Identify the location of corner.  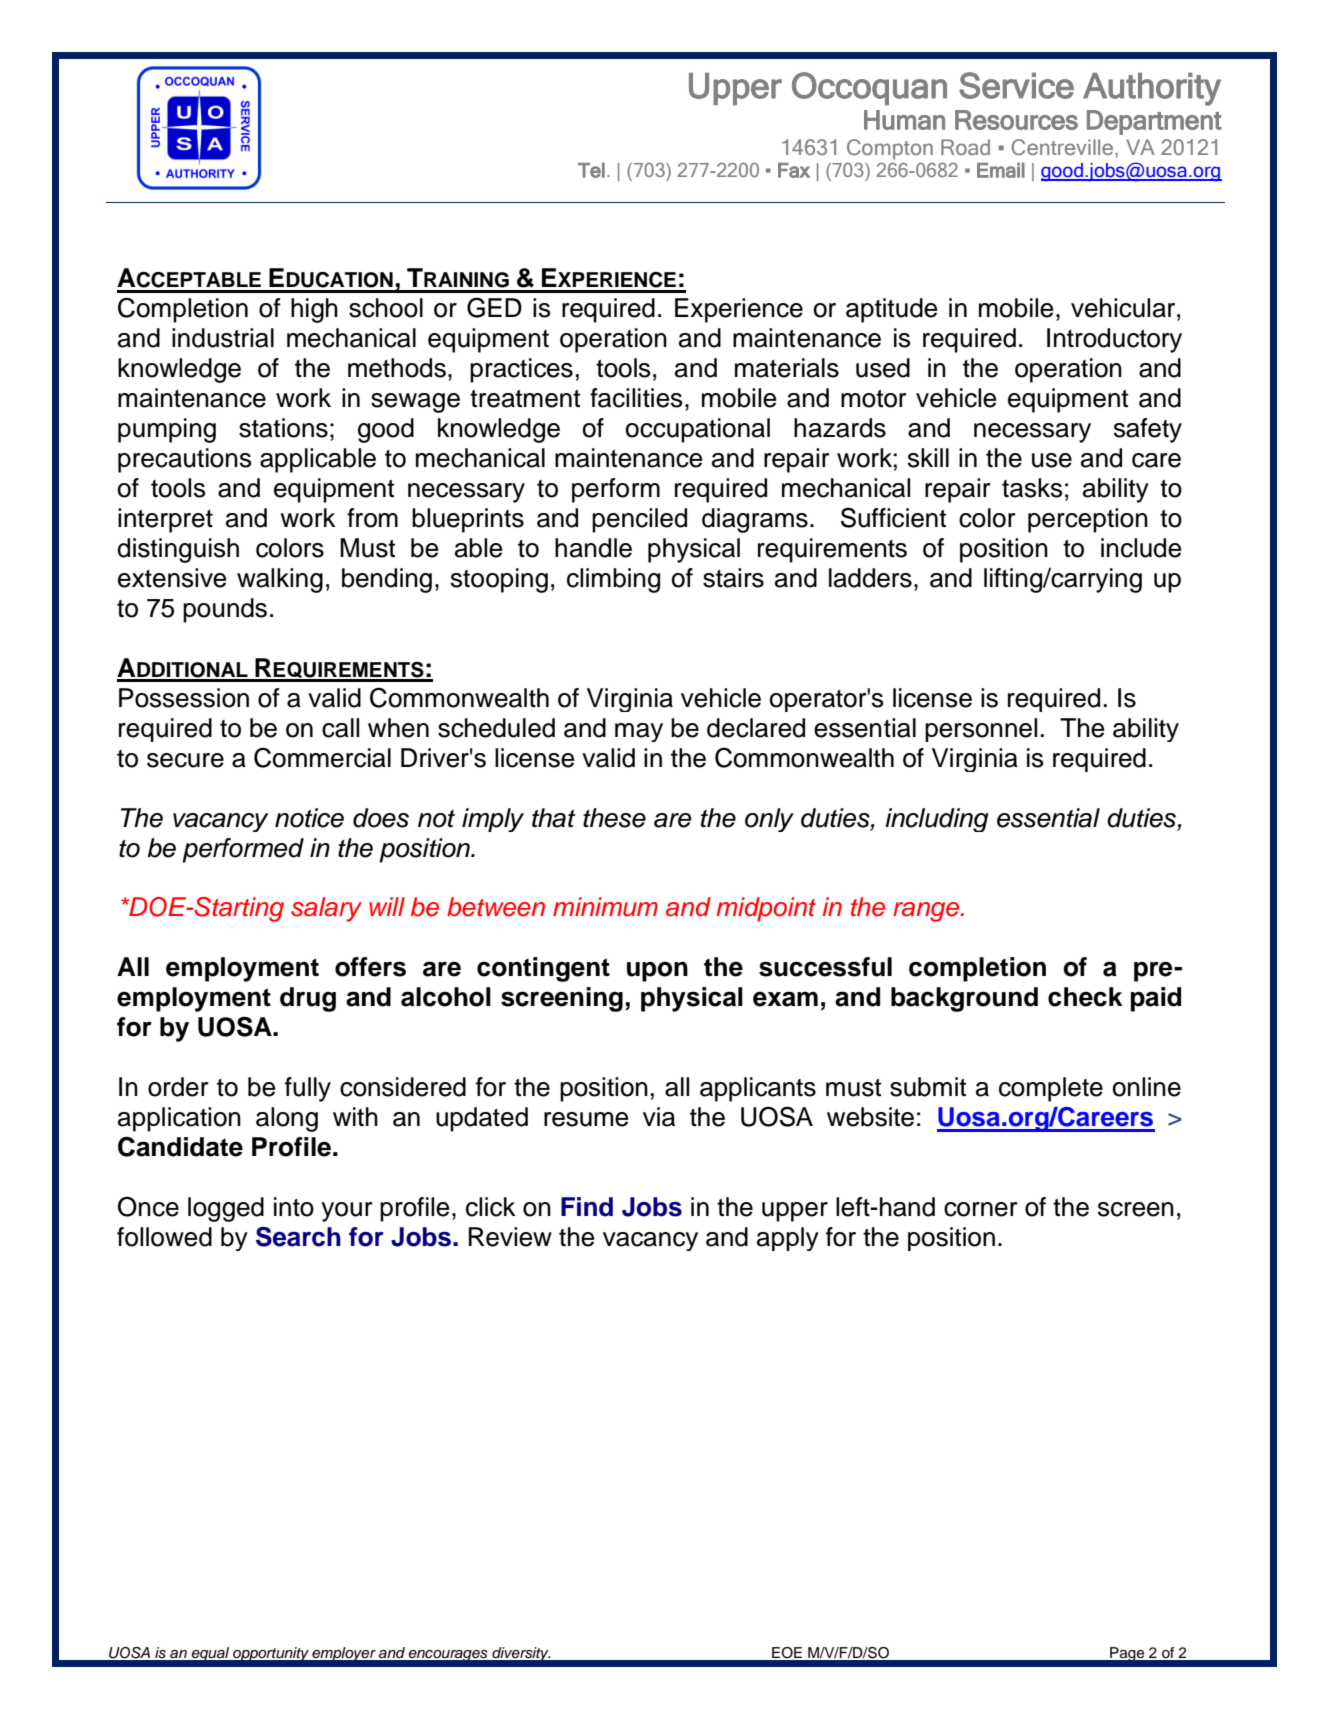
(980, 1209).
